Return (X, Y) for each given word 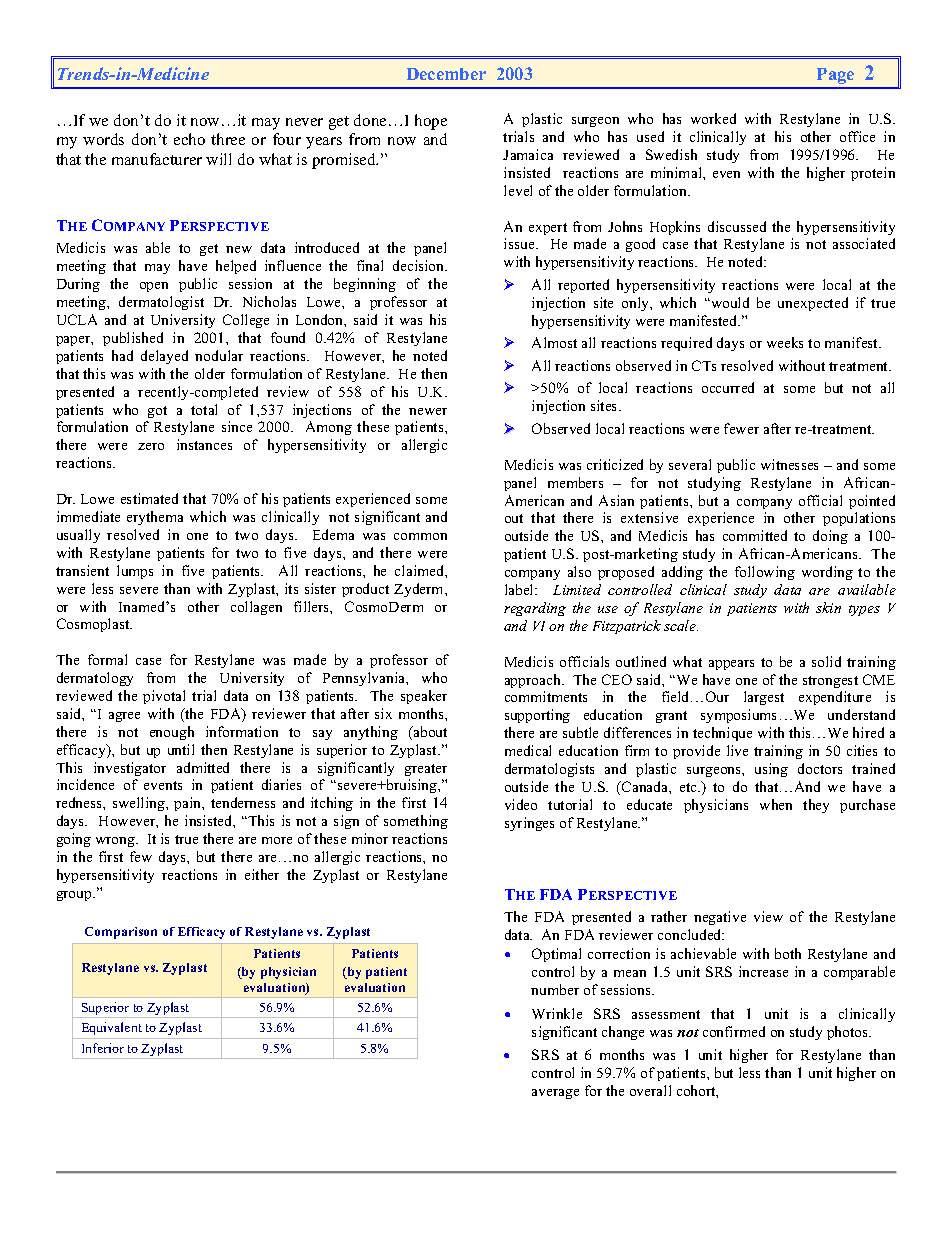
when (776, 804)
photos (849, 1033)
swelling (140, 804)
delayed (164, 357)
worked (713, 118)
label (520, 589)
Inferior (103, 1048)
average (555, 1094)
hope (431, 122)
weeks (785, 342)
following (765, 573)
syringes (529, 824)
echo (189, 139)
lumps (135, 572)
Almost (554, 342)
